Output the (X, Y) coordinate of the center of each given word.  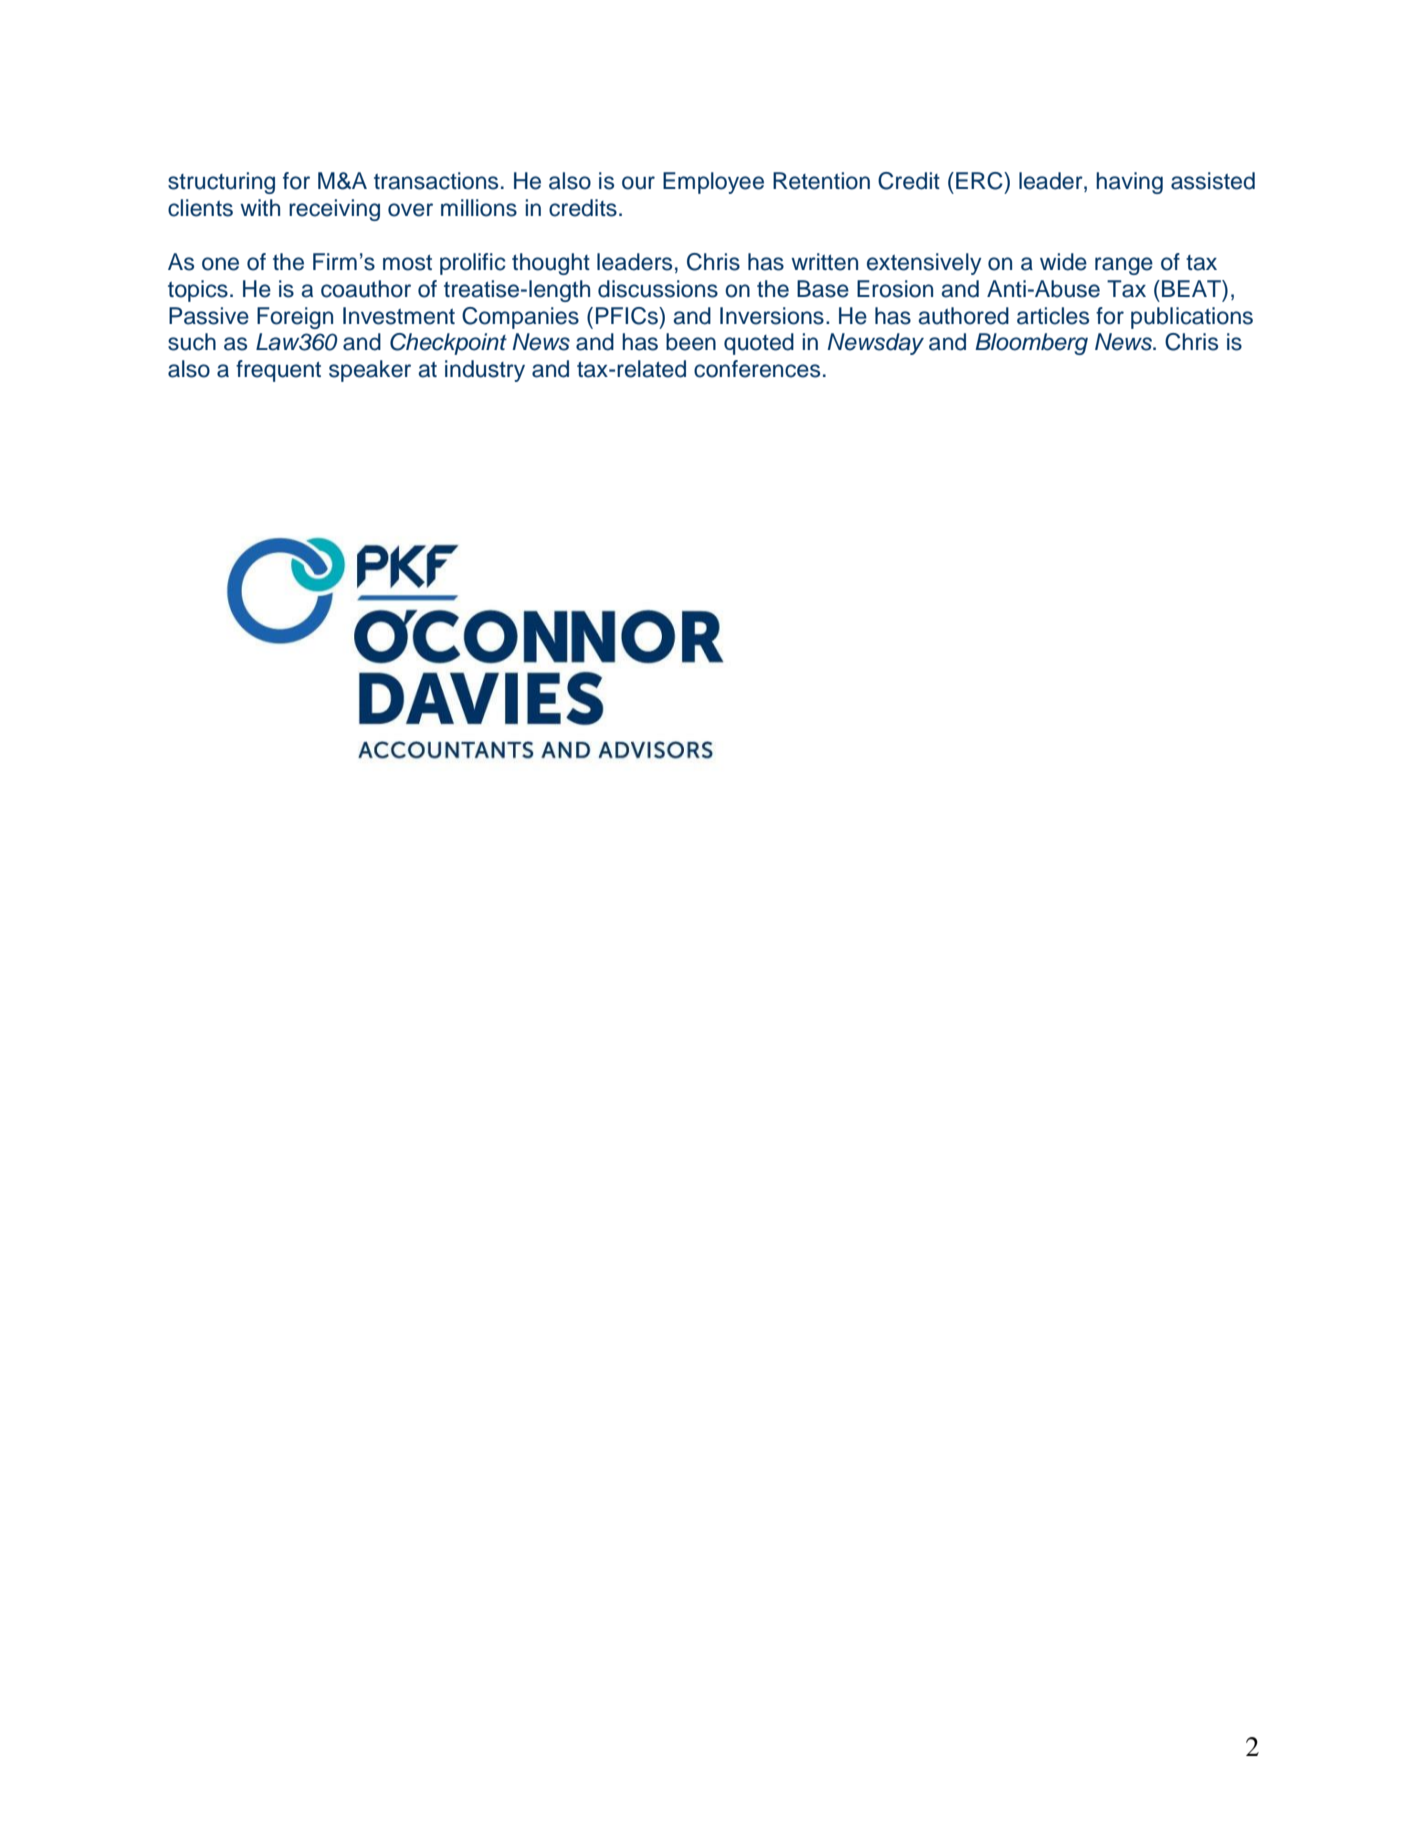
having (1129, 183)
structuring (221, 183)
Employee (713, 183)
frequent (278, 371)
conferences (757, 369)
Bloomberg (1031, 344)
